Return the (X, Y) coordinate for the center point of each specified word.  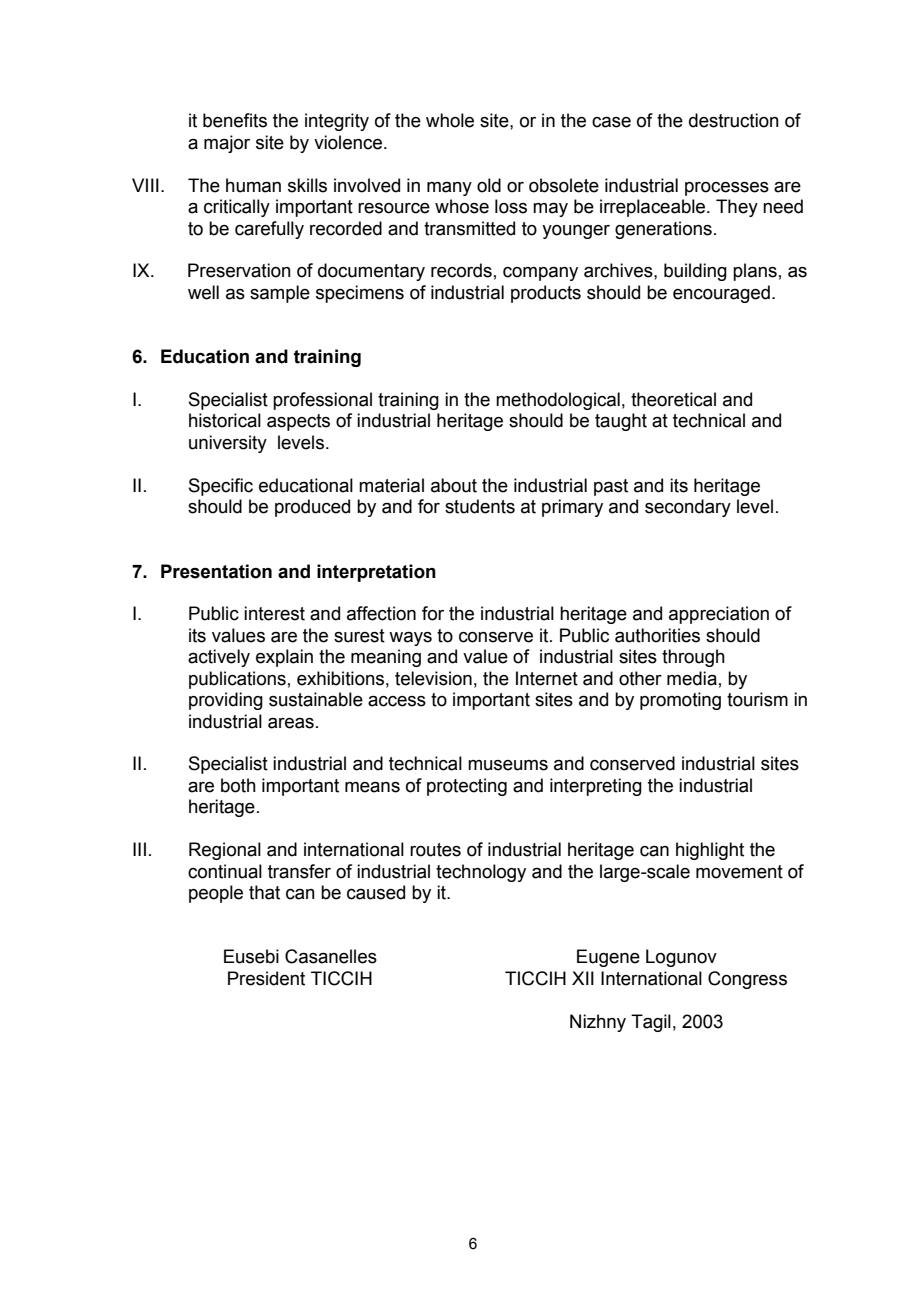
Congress (747, 980)
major (227, 144)
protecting (467, 787)
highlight (710, 851)
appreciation (719, 615)
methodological (558, 401)
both (238, 785)
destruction (734, 120)
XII (583, 978)
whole (450, 120)
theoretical (673, 399)
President (266, 978)
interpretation (376, 573)
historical (225, 420)
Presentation (216, 571)
